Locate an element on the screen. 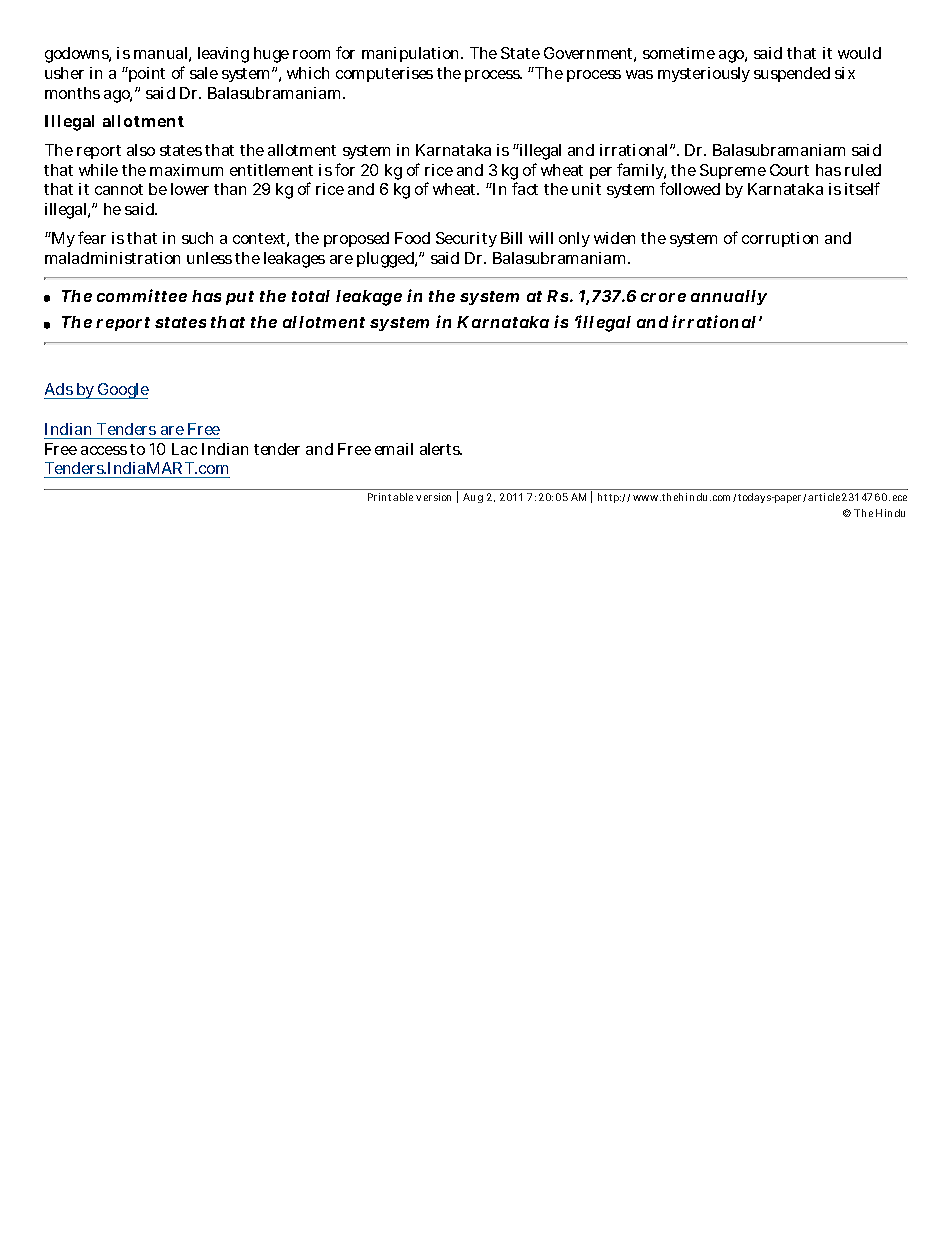 The height and width of the screenshot is (1233, 952). manipulation is located at coordinates (412, 54).
